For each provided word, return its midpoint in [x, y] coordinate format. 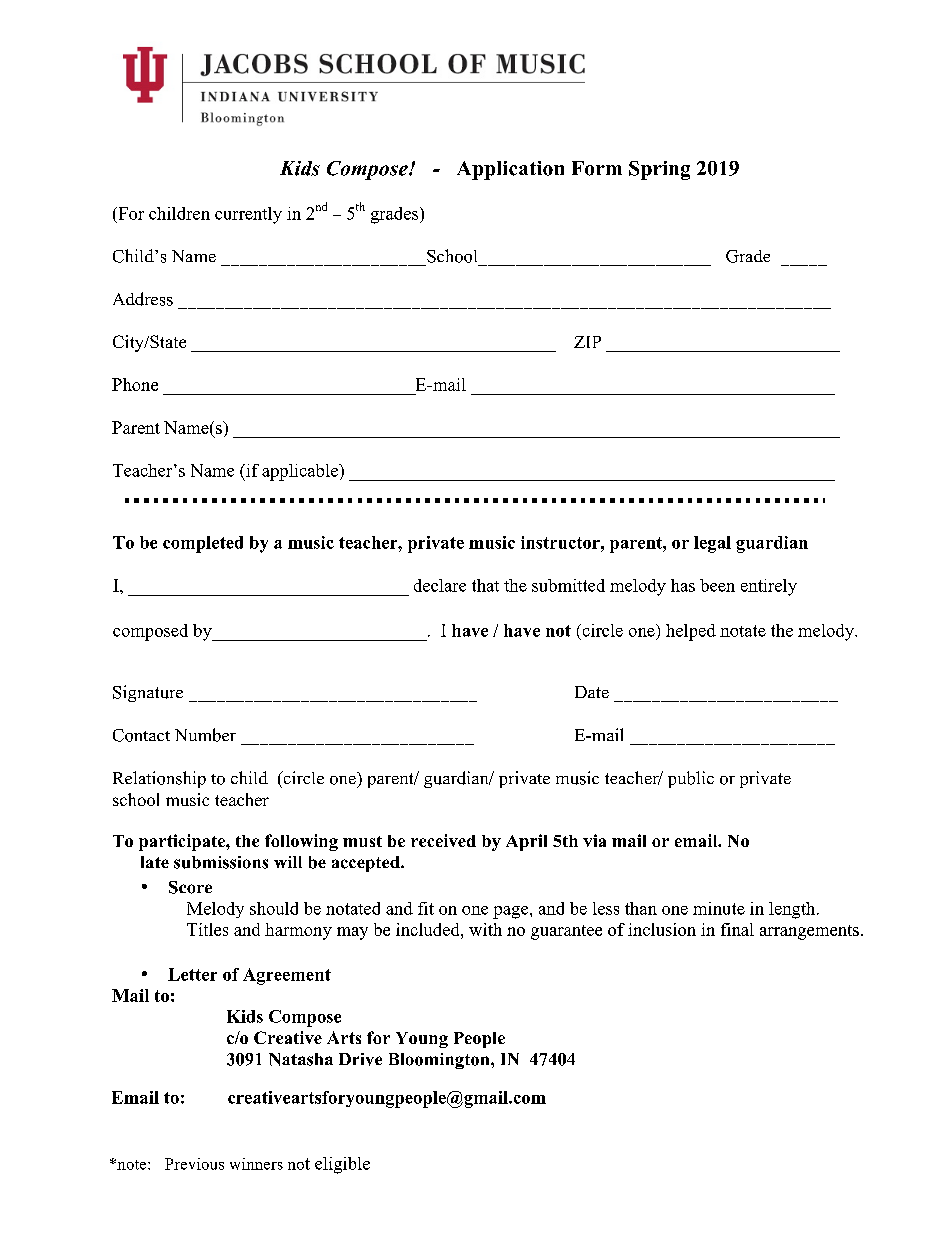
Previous [194, 1164]
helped [691, 632]
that [485, 585]
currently [248, 215]
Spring [659, 170]
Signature [148, 693]
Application [510, 170]
